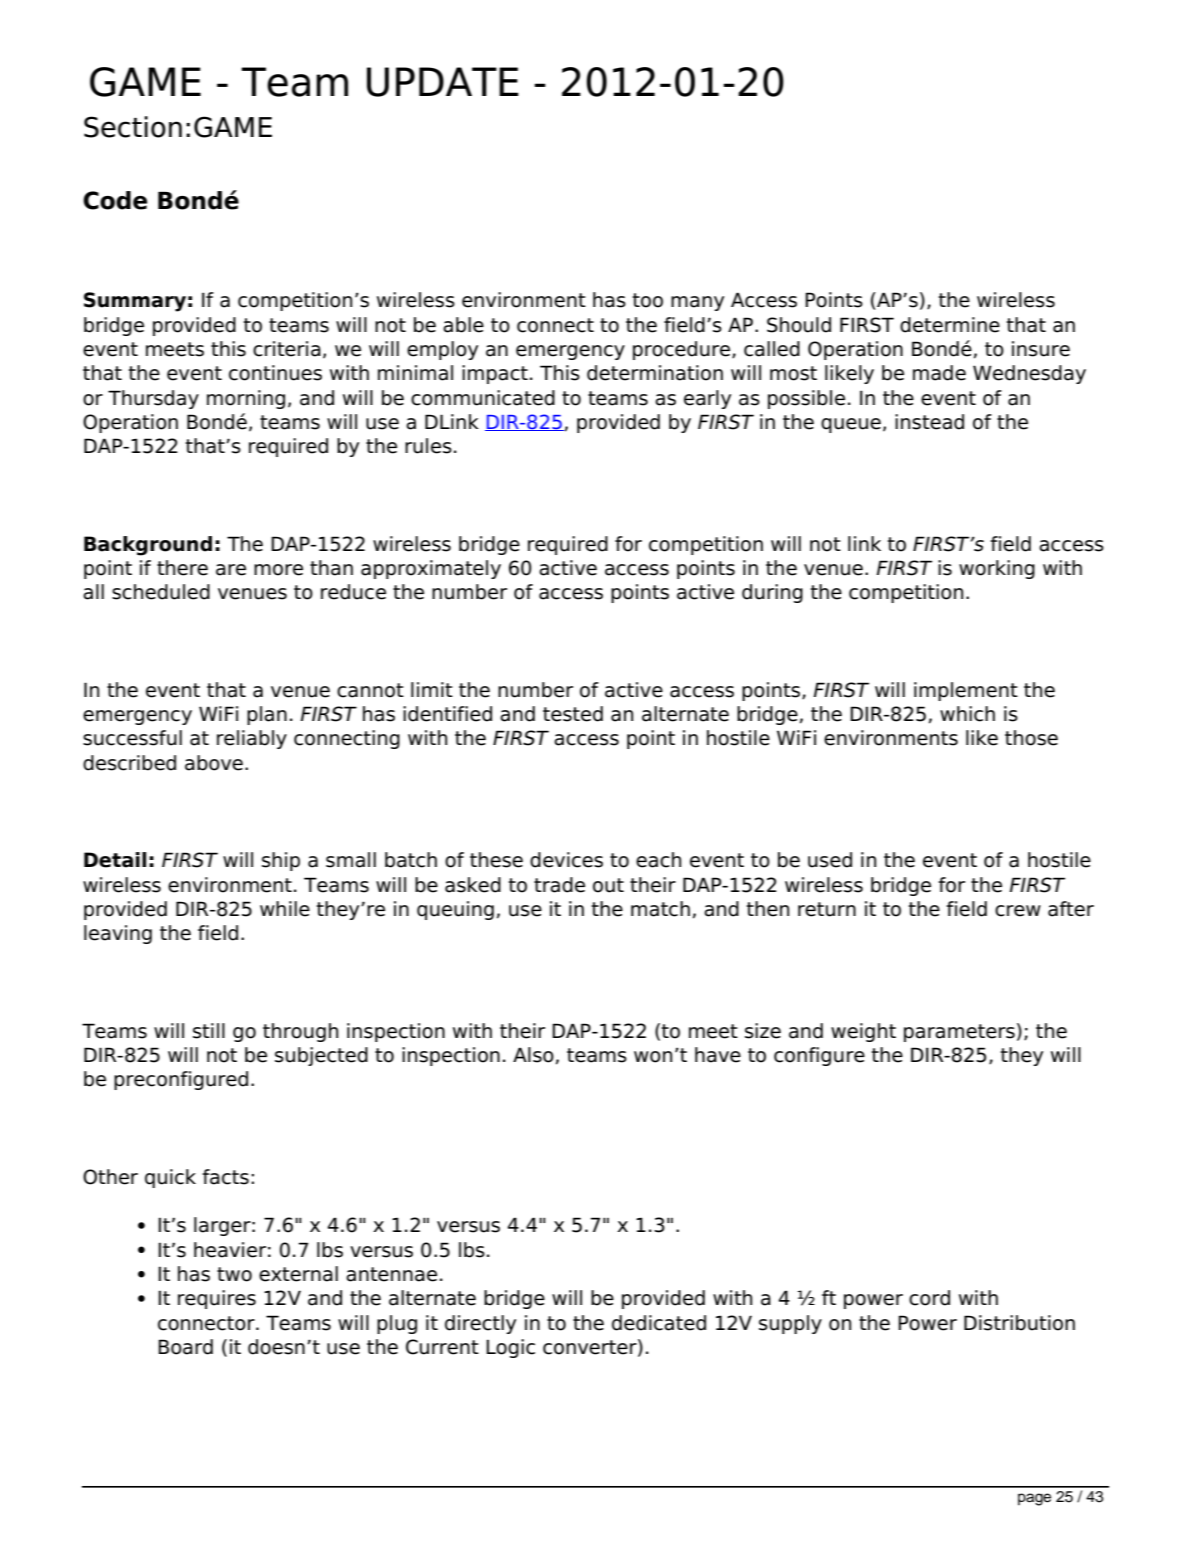  I want to click on determine, so click(950, 325).
